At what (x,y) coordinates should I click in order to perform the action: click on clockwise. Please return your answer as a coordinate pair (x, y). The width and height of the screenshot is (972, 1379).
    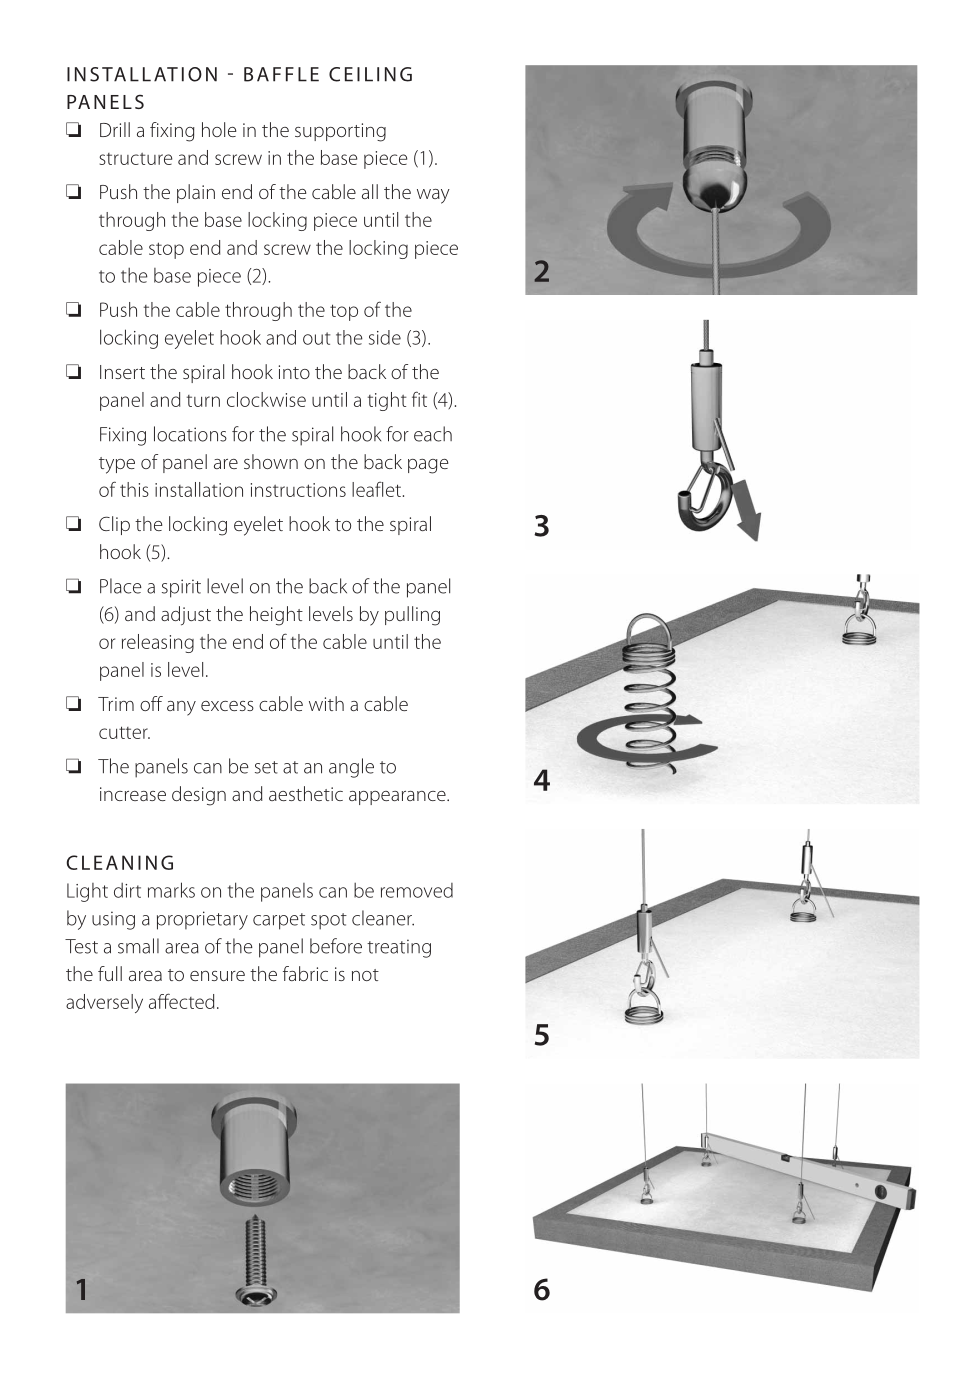
    Looking at the image, I should click on (266, 399).
